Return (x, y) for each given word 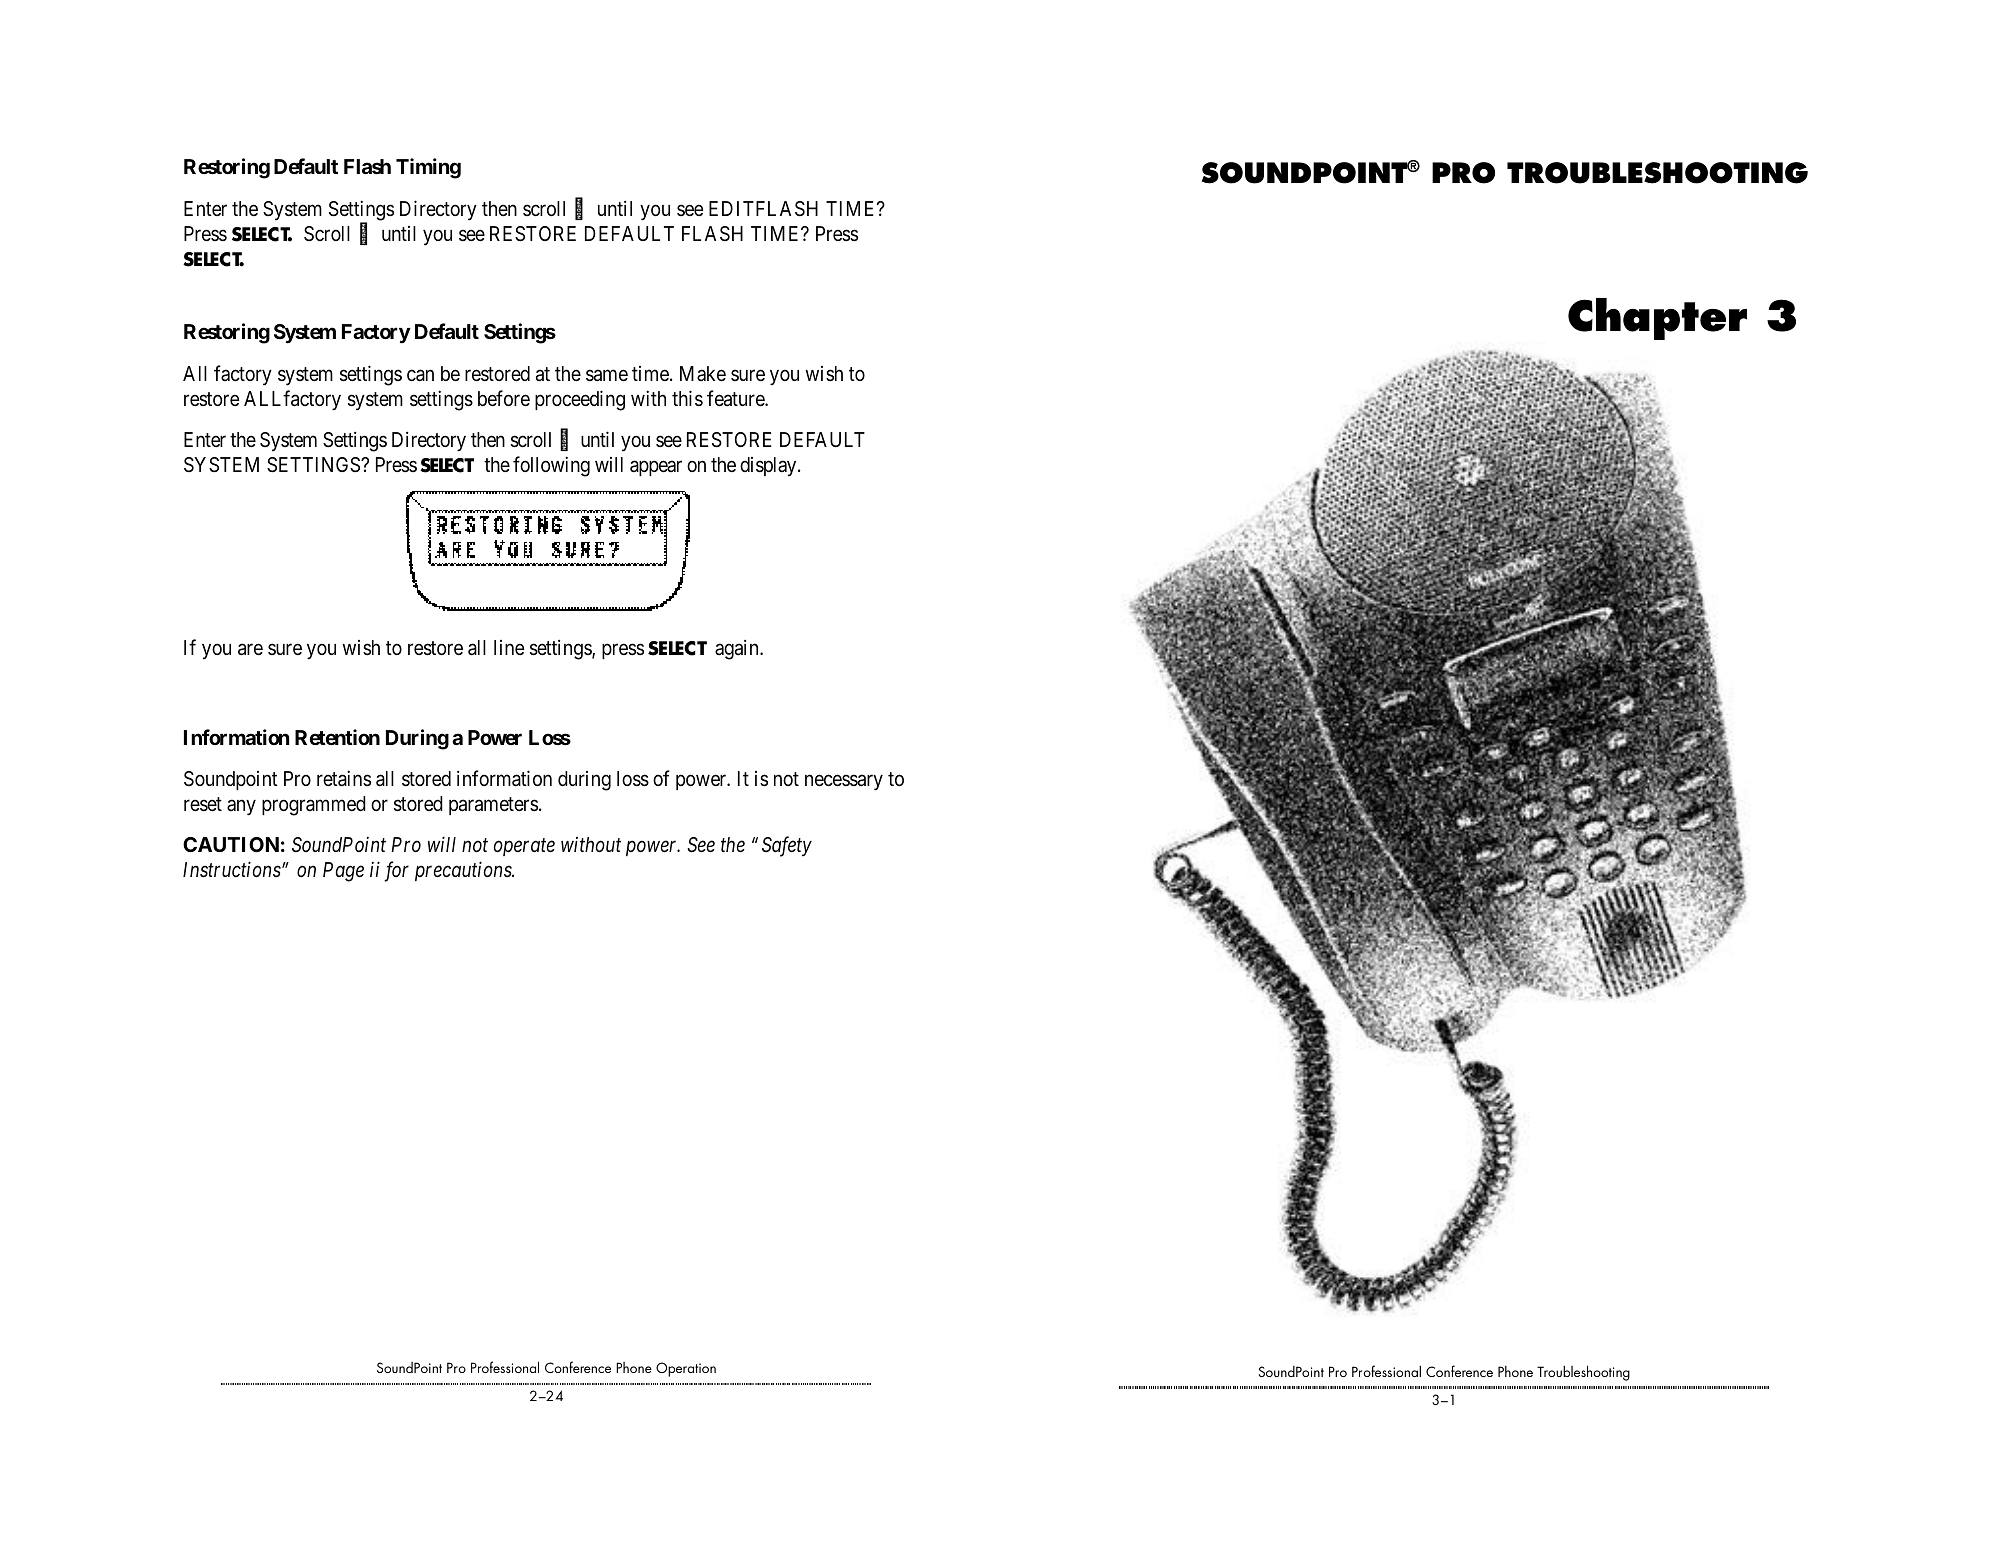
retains (344, 778)
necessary (844, 783)
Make (703, 373)
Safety (787, 846)
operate (524, 847)
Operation (686, 1369)
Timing (428, 168)
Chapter (1657, 319)
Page (343, 872)
